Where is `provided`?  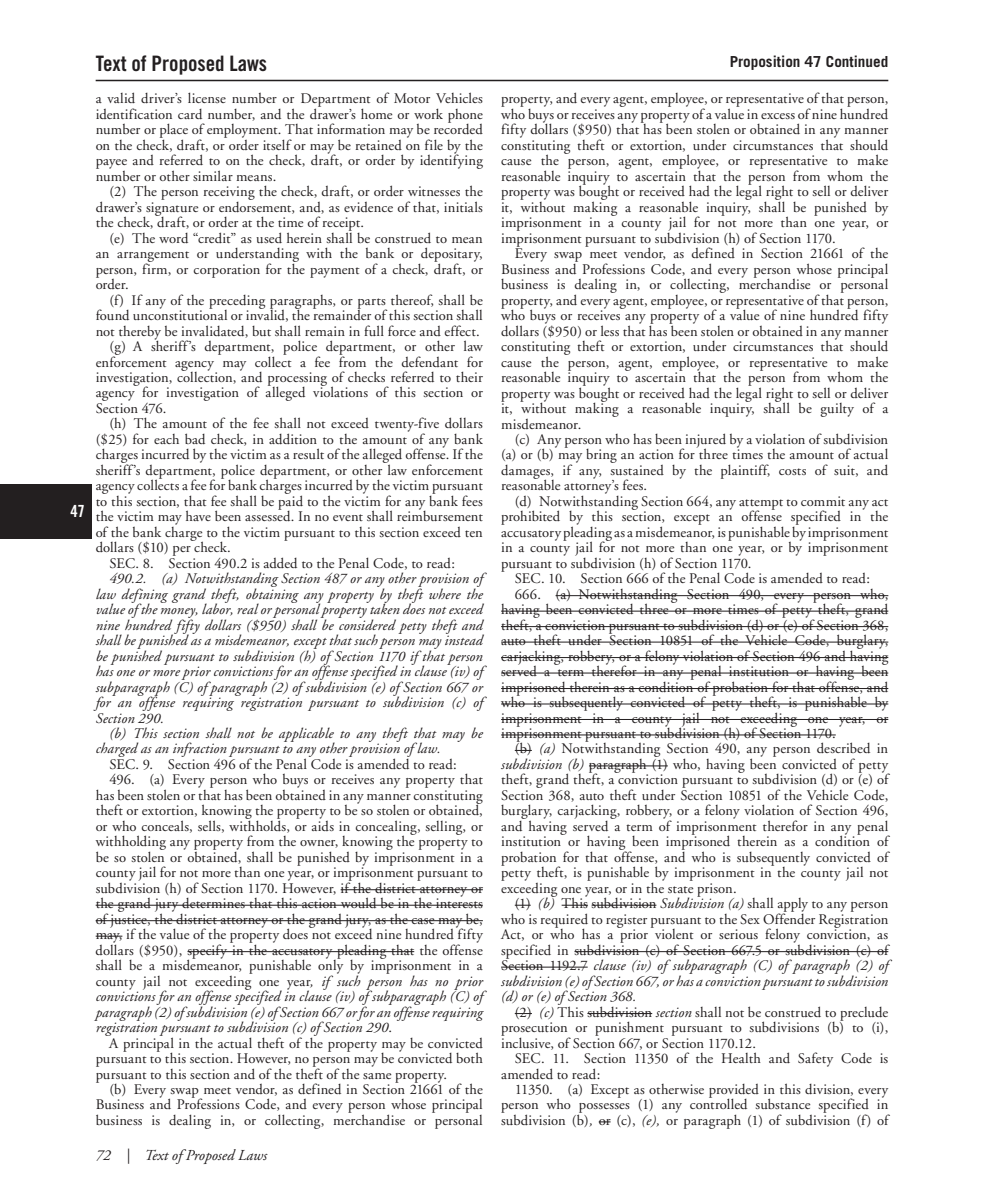 provided is located at coordinates (734, 1092).
